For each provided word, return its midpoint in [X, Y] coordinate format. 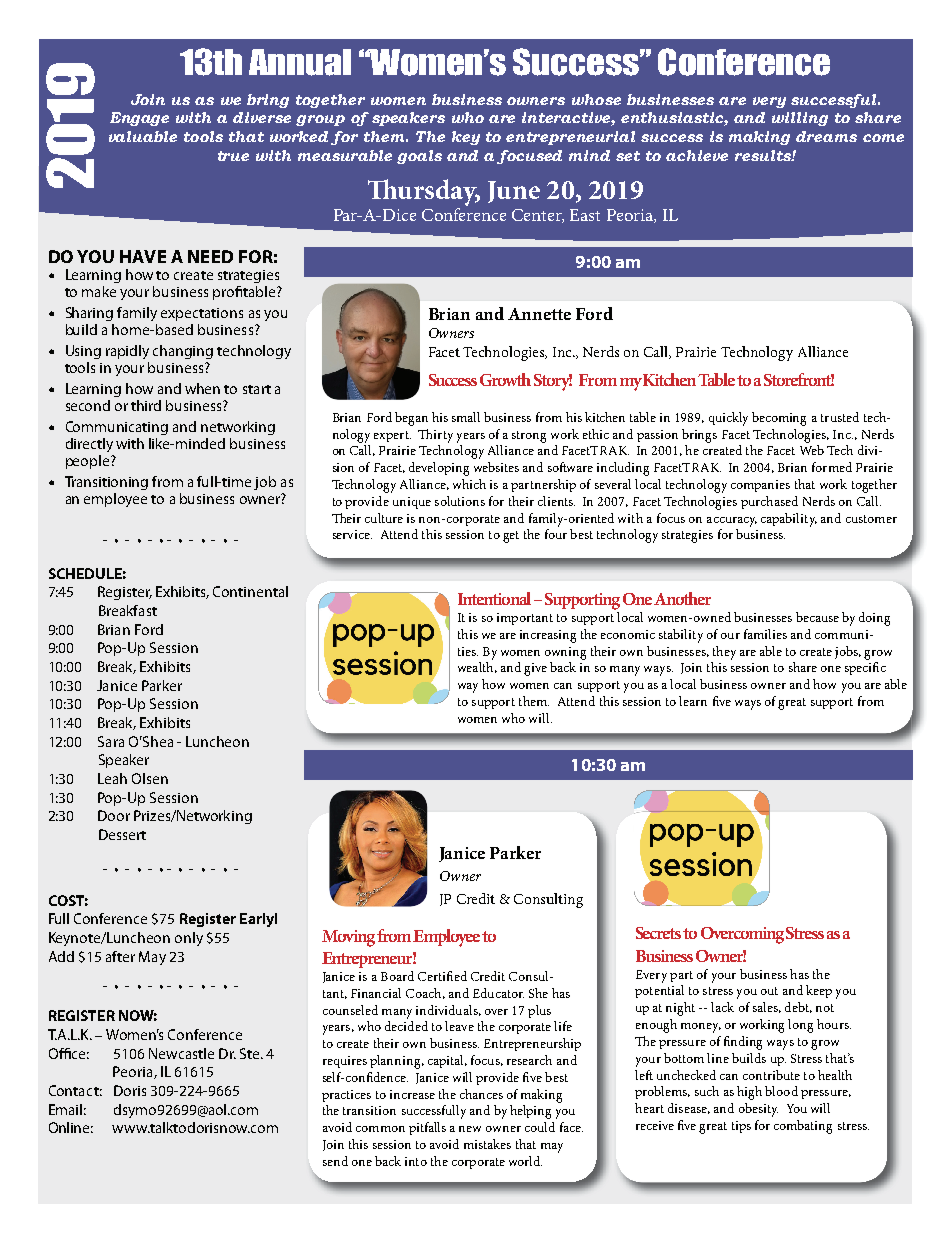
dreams [826, 136]
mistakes [487, 1144]
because [817, 617]
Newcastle [181, 1053]
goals [419, 157]
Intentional [494, 598]
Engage [139, 119]
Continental [250, 591]
